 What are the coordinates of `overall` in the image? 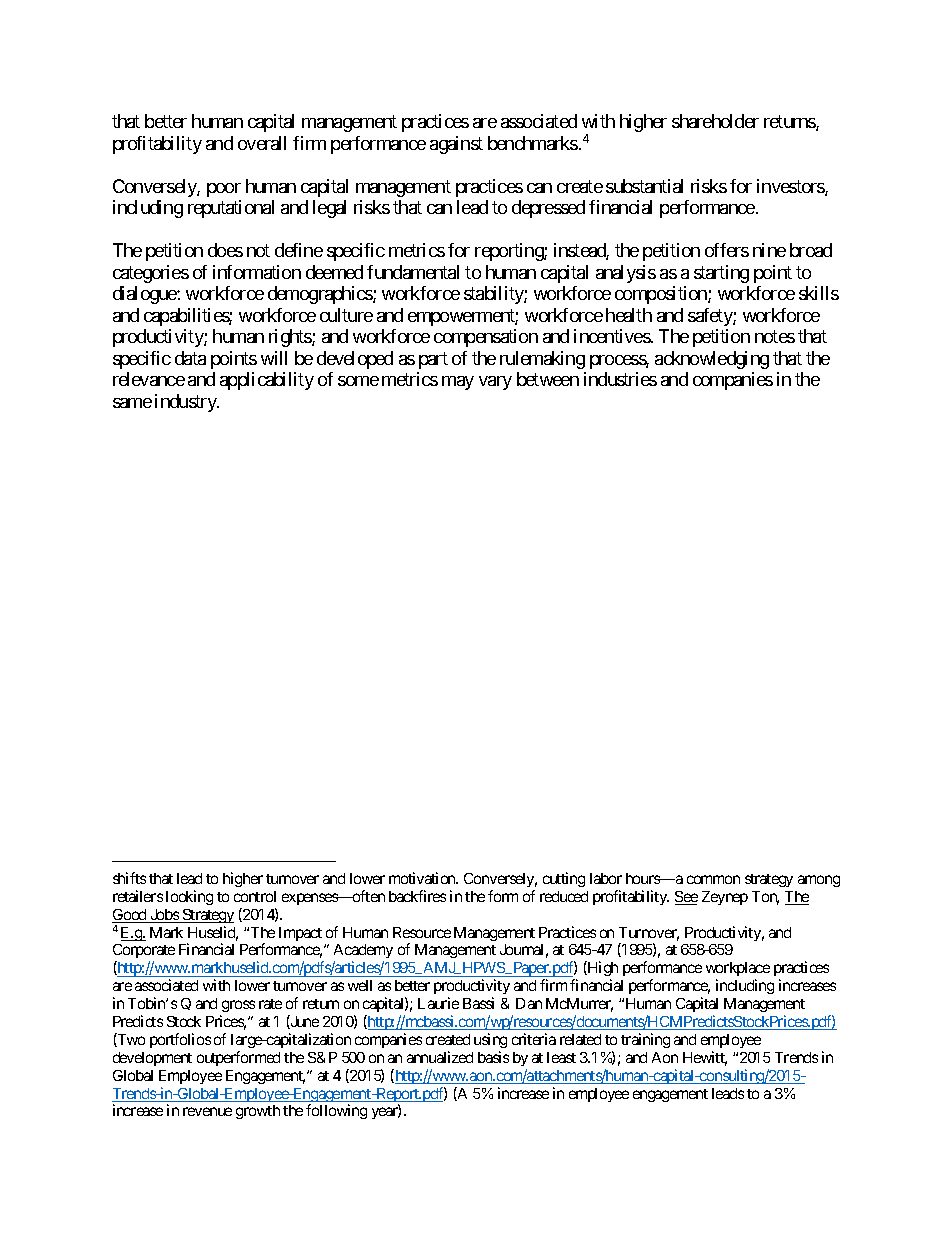 It's located at (262, 143).
